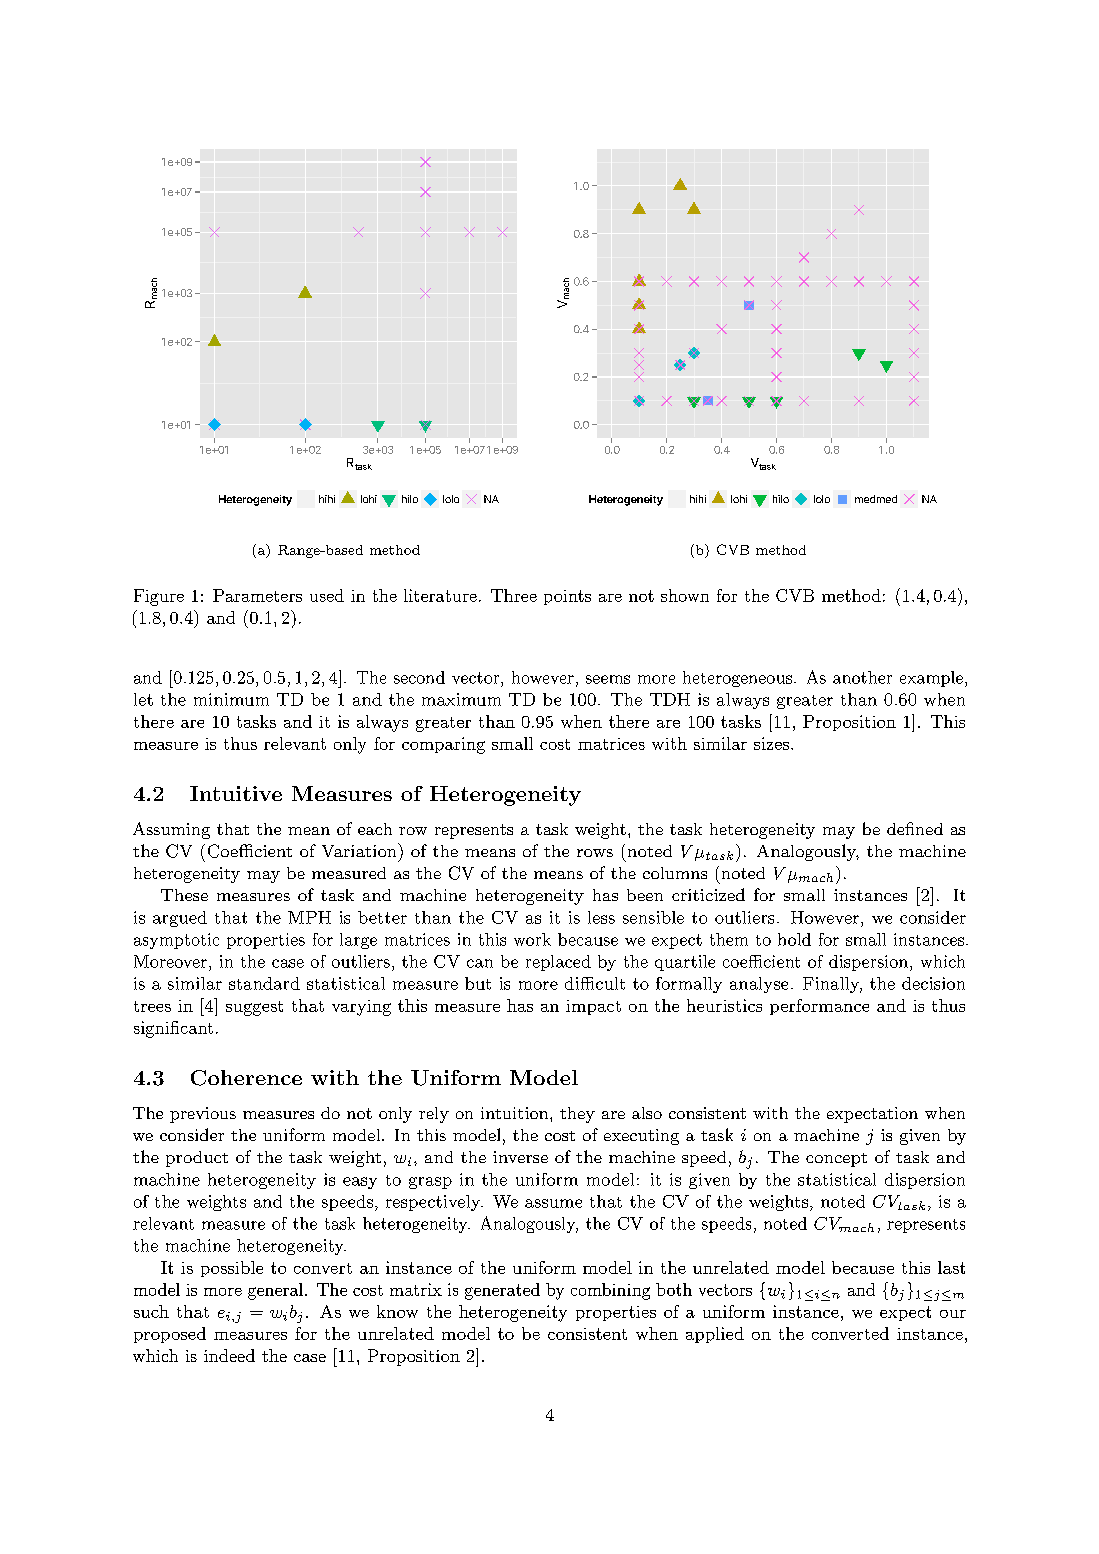  What do you see at coordinates (197, 1159) in the screenshot?
I see `product` at bounding box center [197, 1159].
